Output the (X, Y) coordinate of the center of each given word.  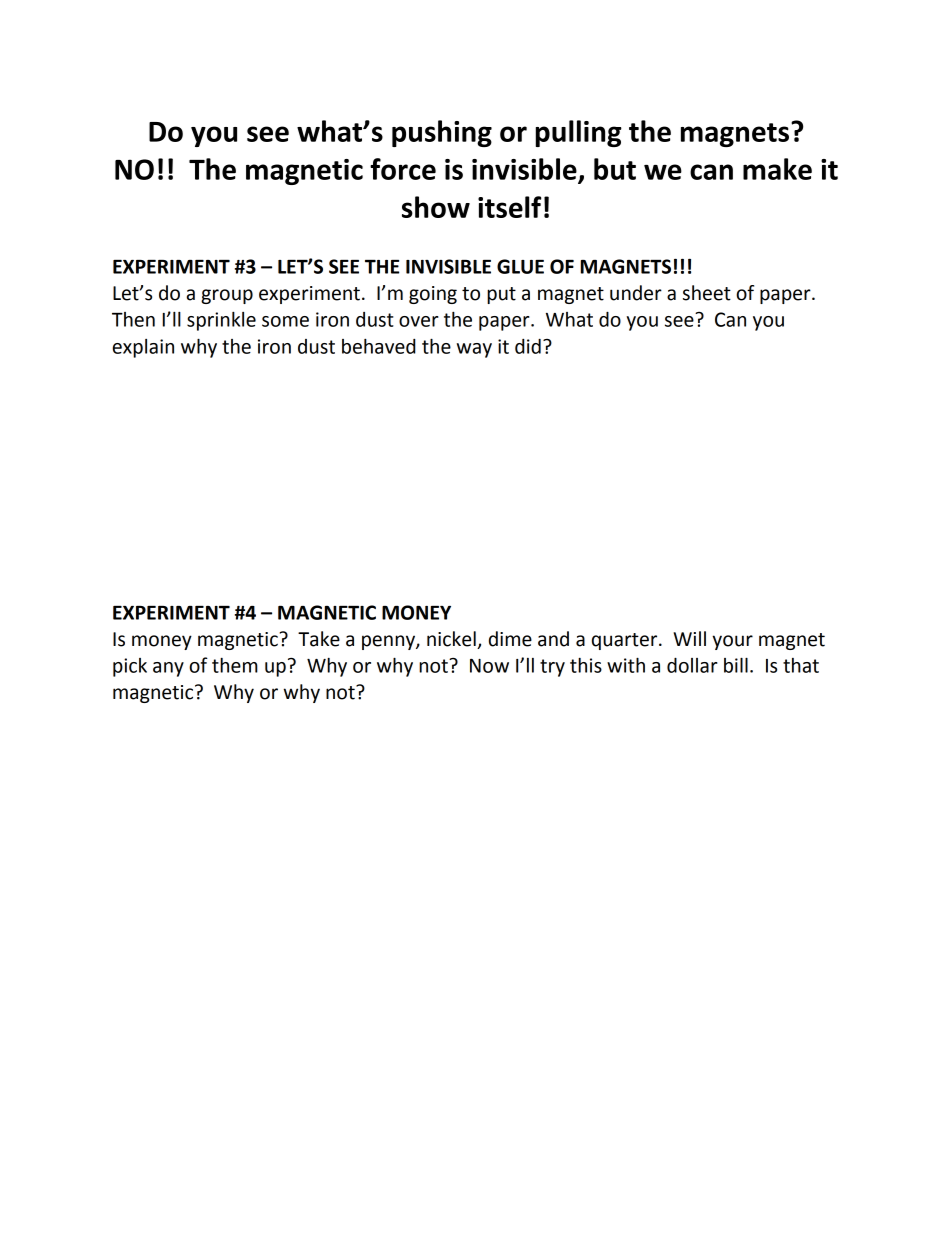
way (474, 350)
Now (489, 666)
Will (689, 638)
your (732, 642)
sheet (707, 293)
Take (319, 639)
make (777, 169)
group (227, 296)
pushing (442, 133)
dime (510, 639)
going (433, 295)
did (528, 346)
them (235, 665)
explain (143, 348)
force (403, 169)
